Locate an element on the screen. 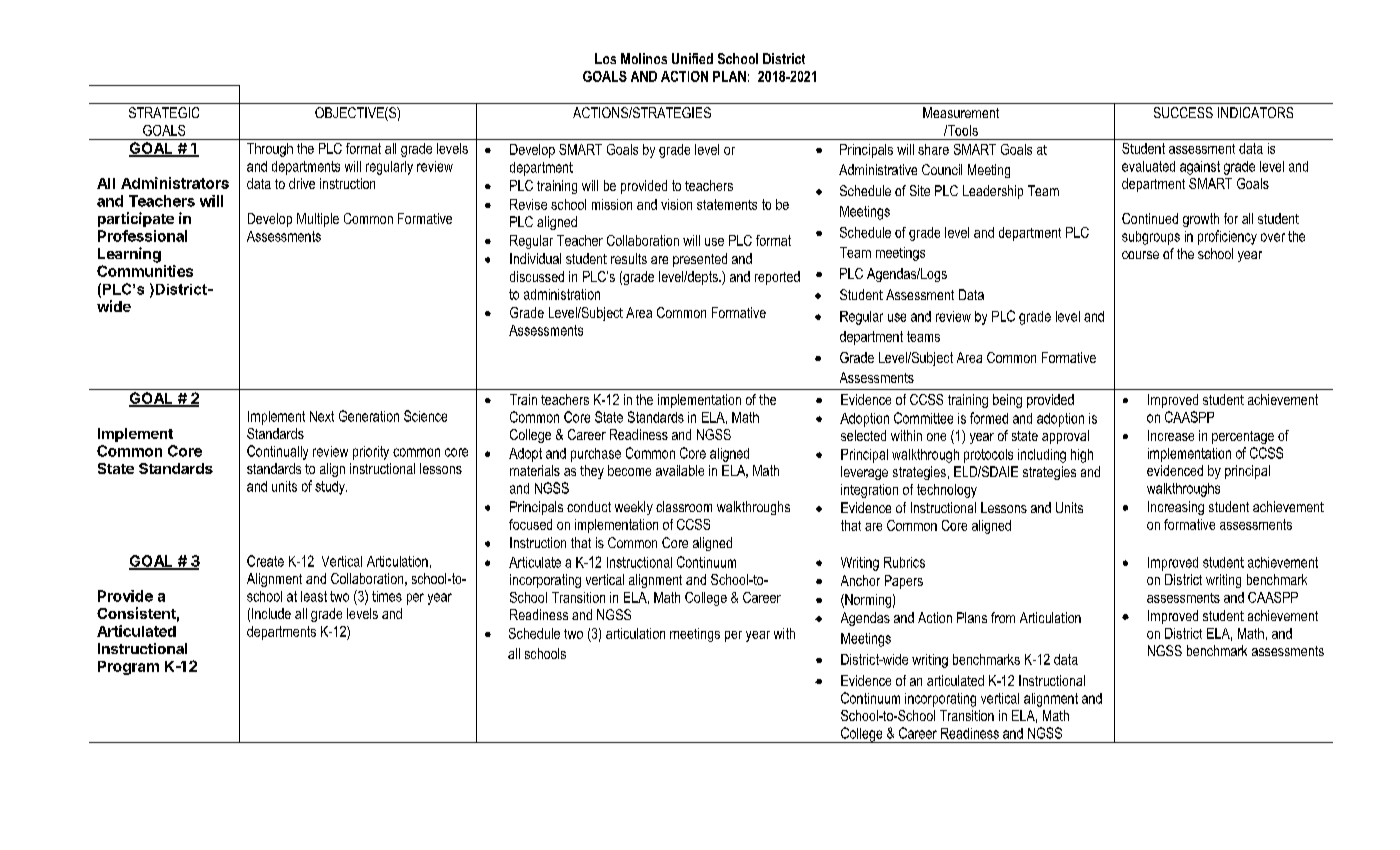  administration is located at coordinates (562, 294).
